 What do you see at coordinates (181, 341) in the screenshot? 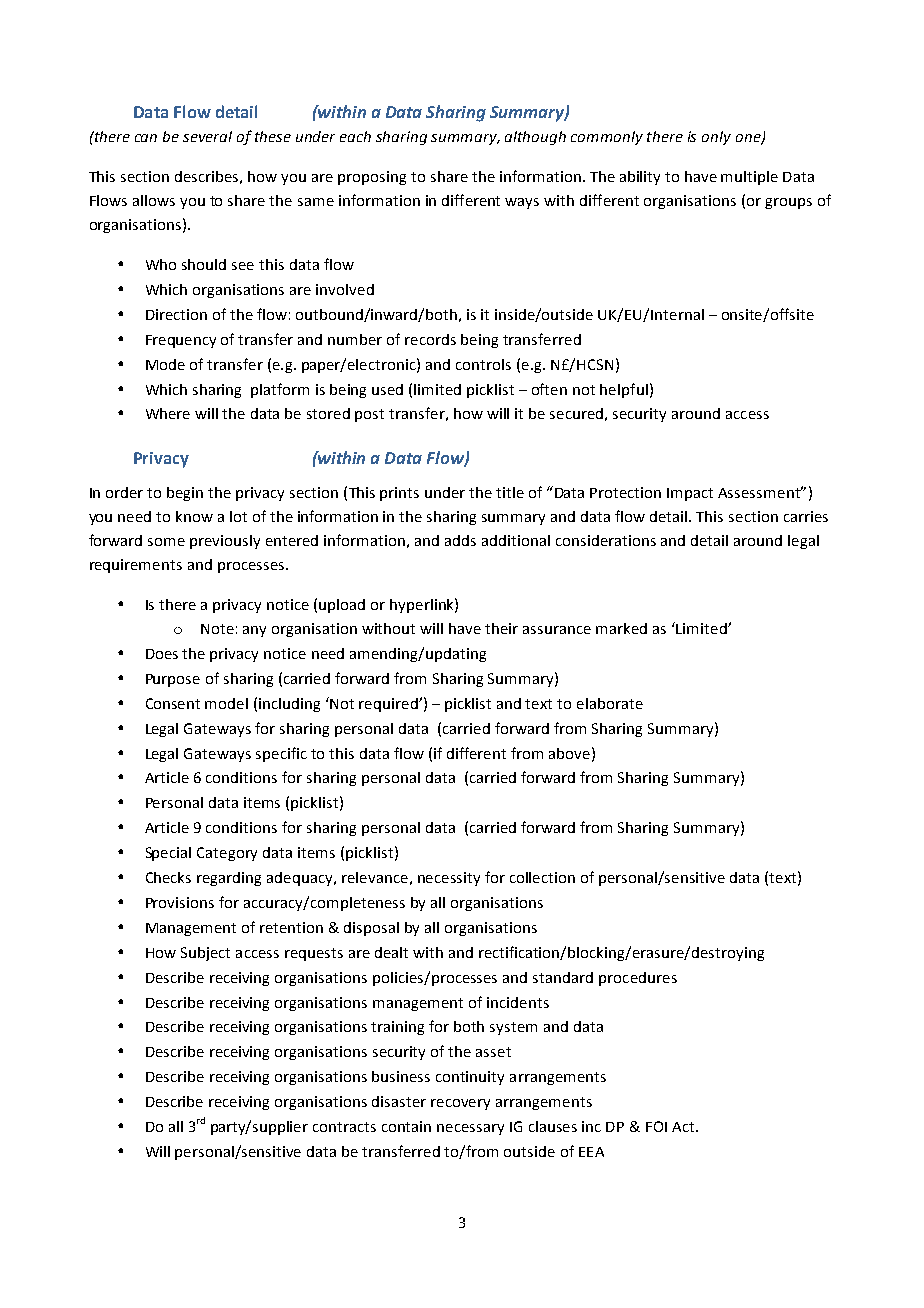
I see `Frequency` at bounding box center [181, 341].
